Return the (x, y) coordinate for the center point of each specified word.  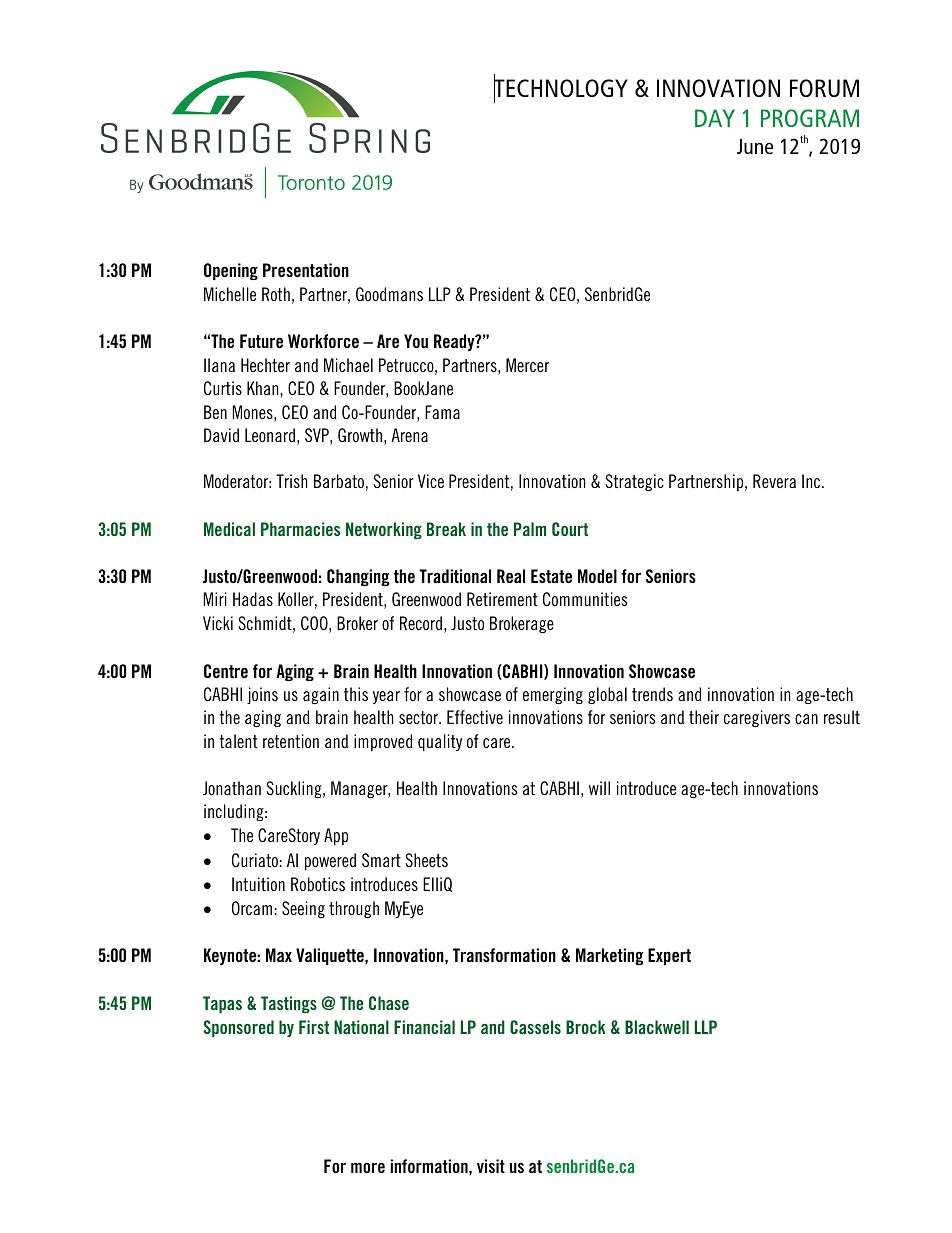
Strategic (635, 482)
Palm (530, 529)
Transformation (504, 955)
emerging (553, 695)
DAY (715, 118)
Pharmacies (300, 529)
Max (279, 955)
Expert (669, 956)
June (755, 146)
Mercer (527, 365)
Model (597, 576)
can (806, 719)
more (368, 1168)
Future (261, 341)
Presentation (306, 270)
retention (291, 741)
